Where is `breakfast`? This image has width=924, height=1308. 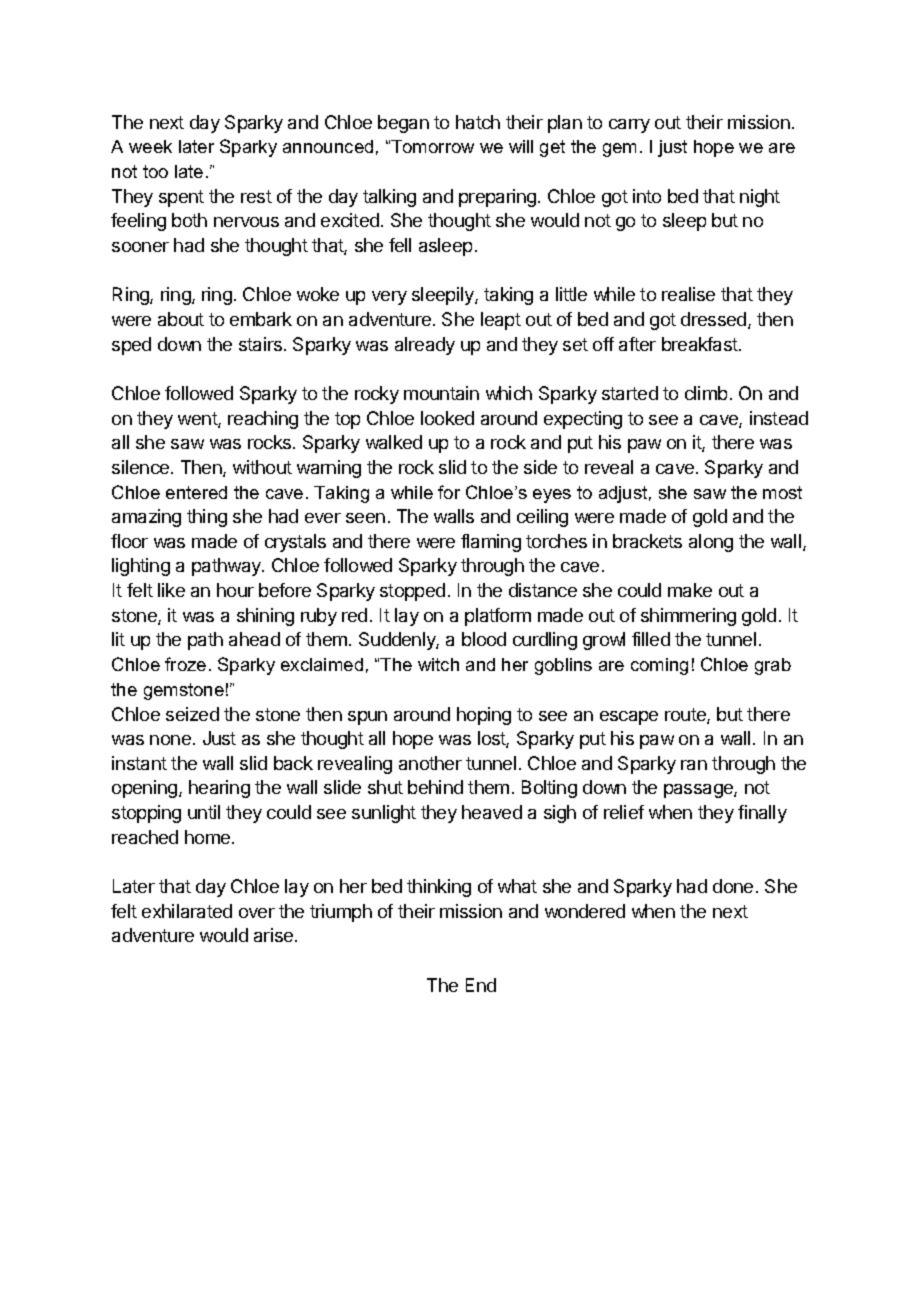
breakfast is located at coordinates (701, 344).
